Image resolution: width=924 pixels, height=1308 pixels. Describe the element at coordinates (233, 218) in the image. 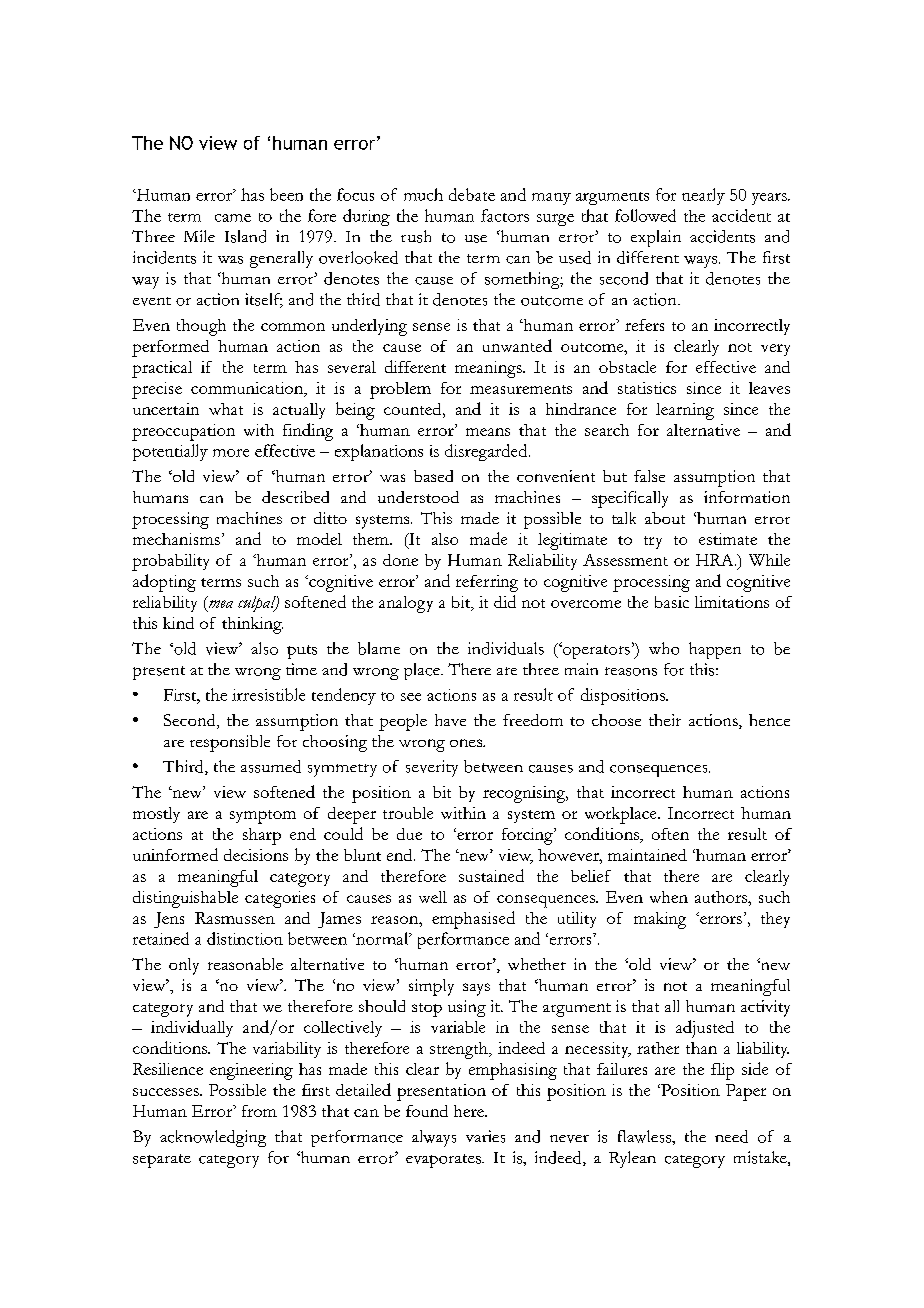

I see `came` at that location.
